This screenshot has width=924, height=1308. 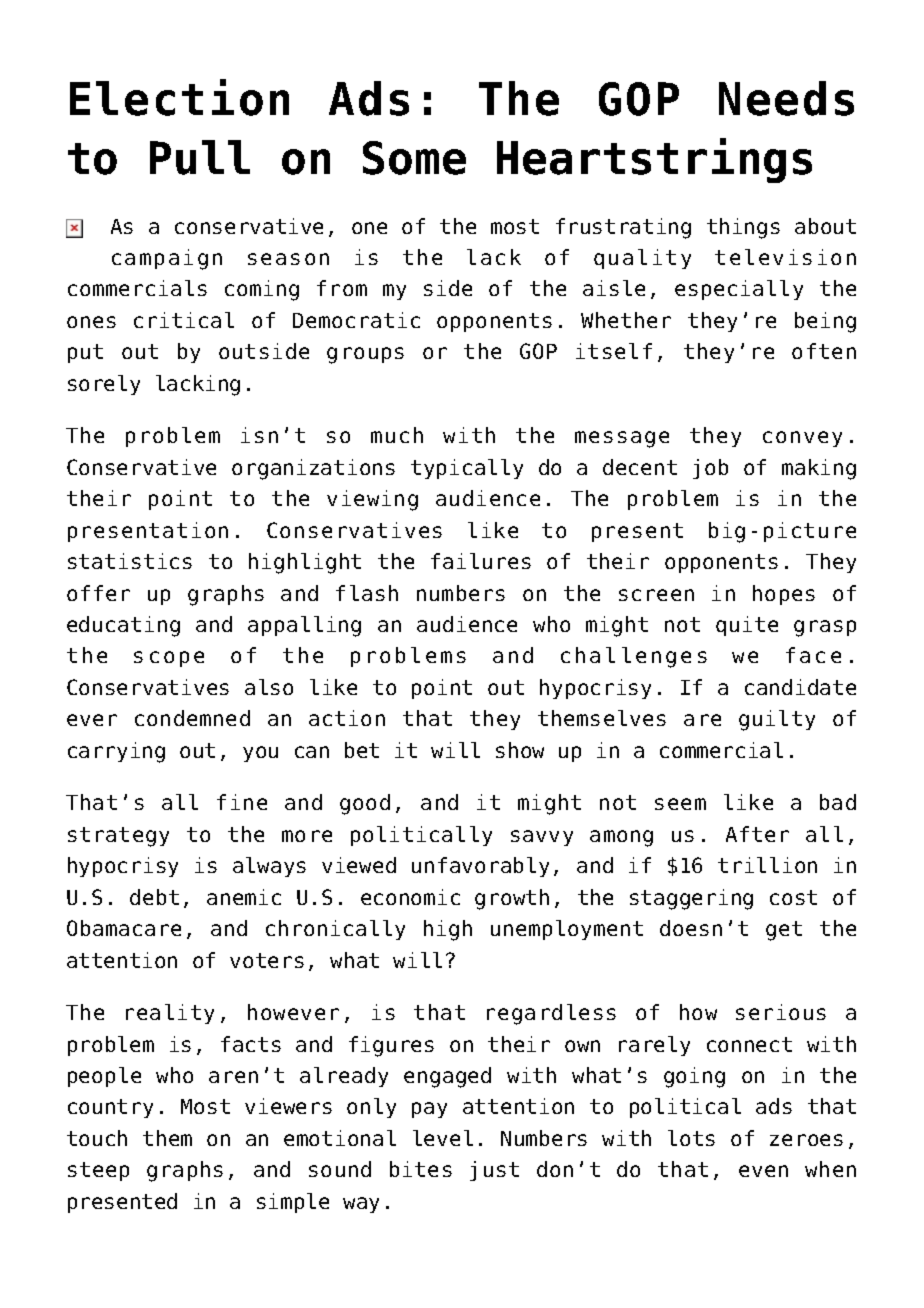 I want to click on steep, so click(x=98, y=1171).
